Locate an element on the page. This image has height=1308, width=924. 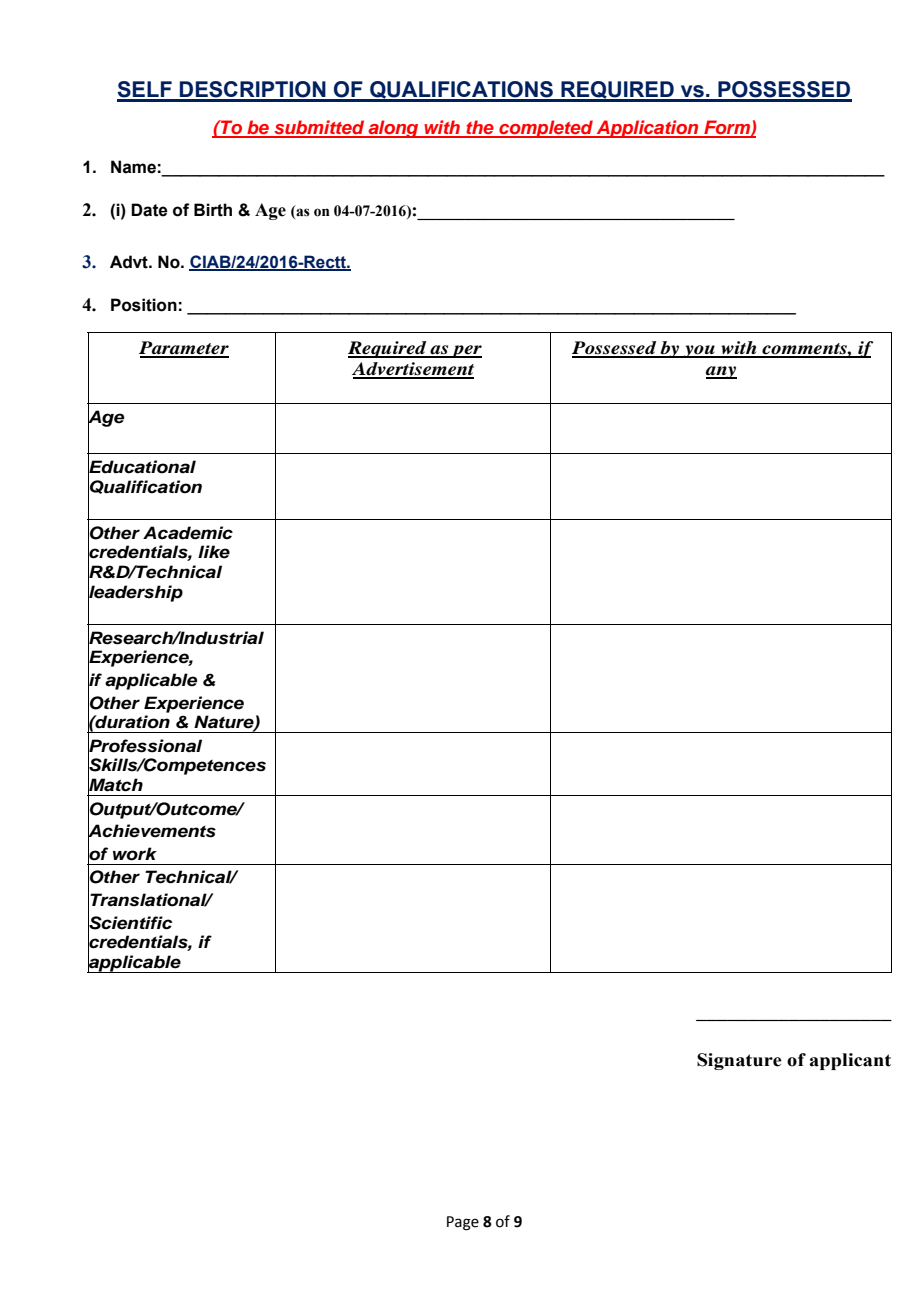
Academic is located at coordinates (188, 533).
